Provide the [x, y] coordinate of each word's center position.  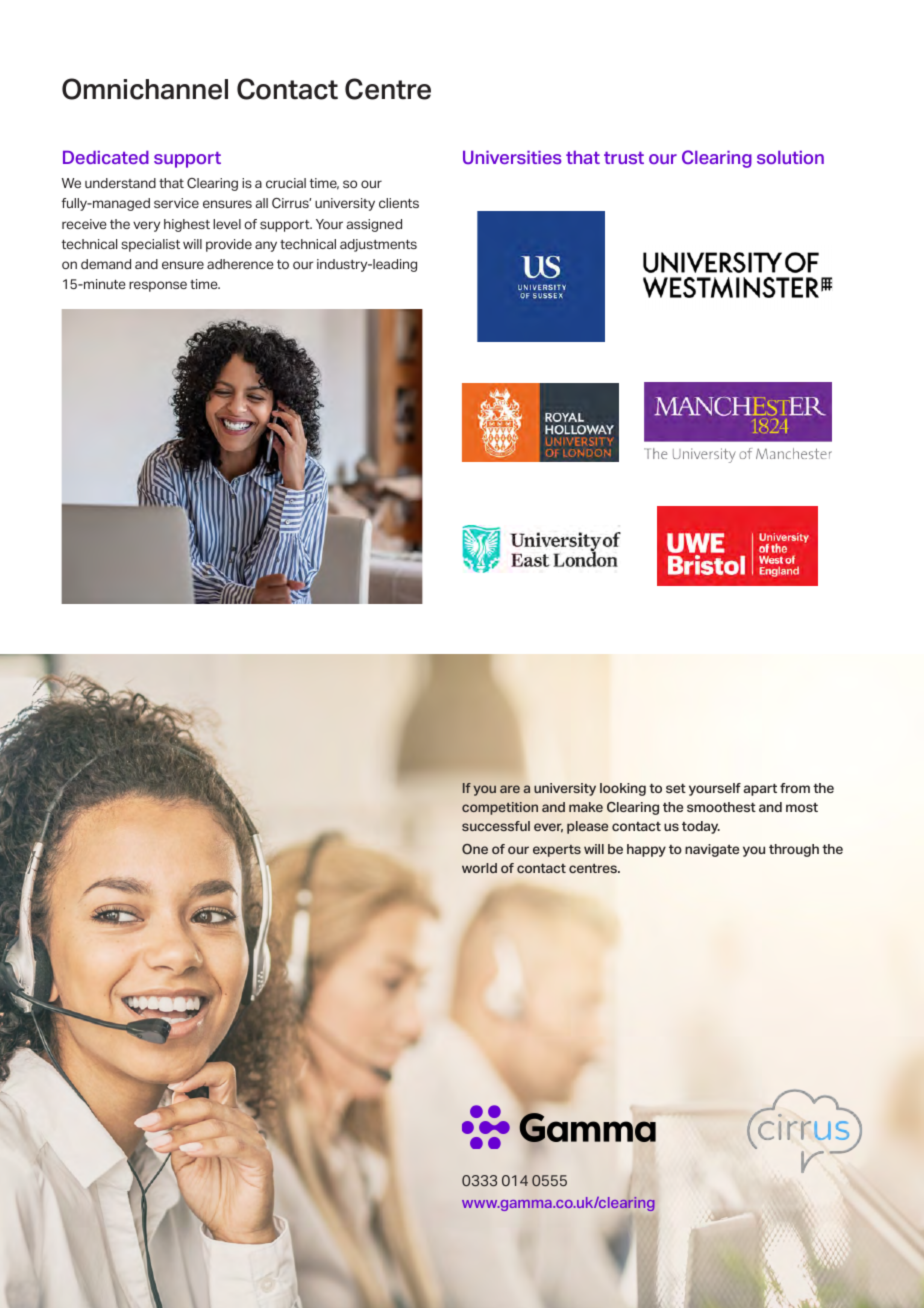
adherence [240, 264]
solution [790, 157]
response [158, 286]
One [475, 849]
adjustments [378, 245]
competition [500, 808]
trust [624, 158]
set [676, 788]
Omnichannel [145, 89]
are [510, 789]
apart [760, 790]
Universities [512, 157]
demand [106, 264]
